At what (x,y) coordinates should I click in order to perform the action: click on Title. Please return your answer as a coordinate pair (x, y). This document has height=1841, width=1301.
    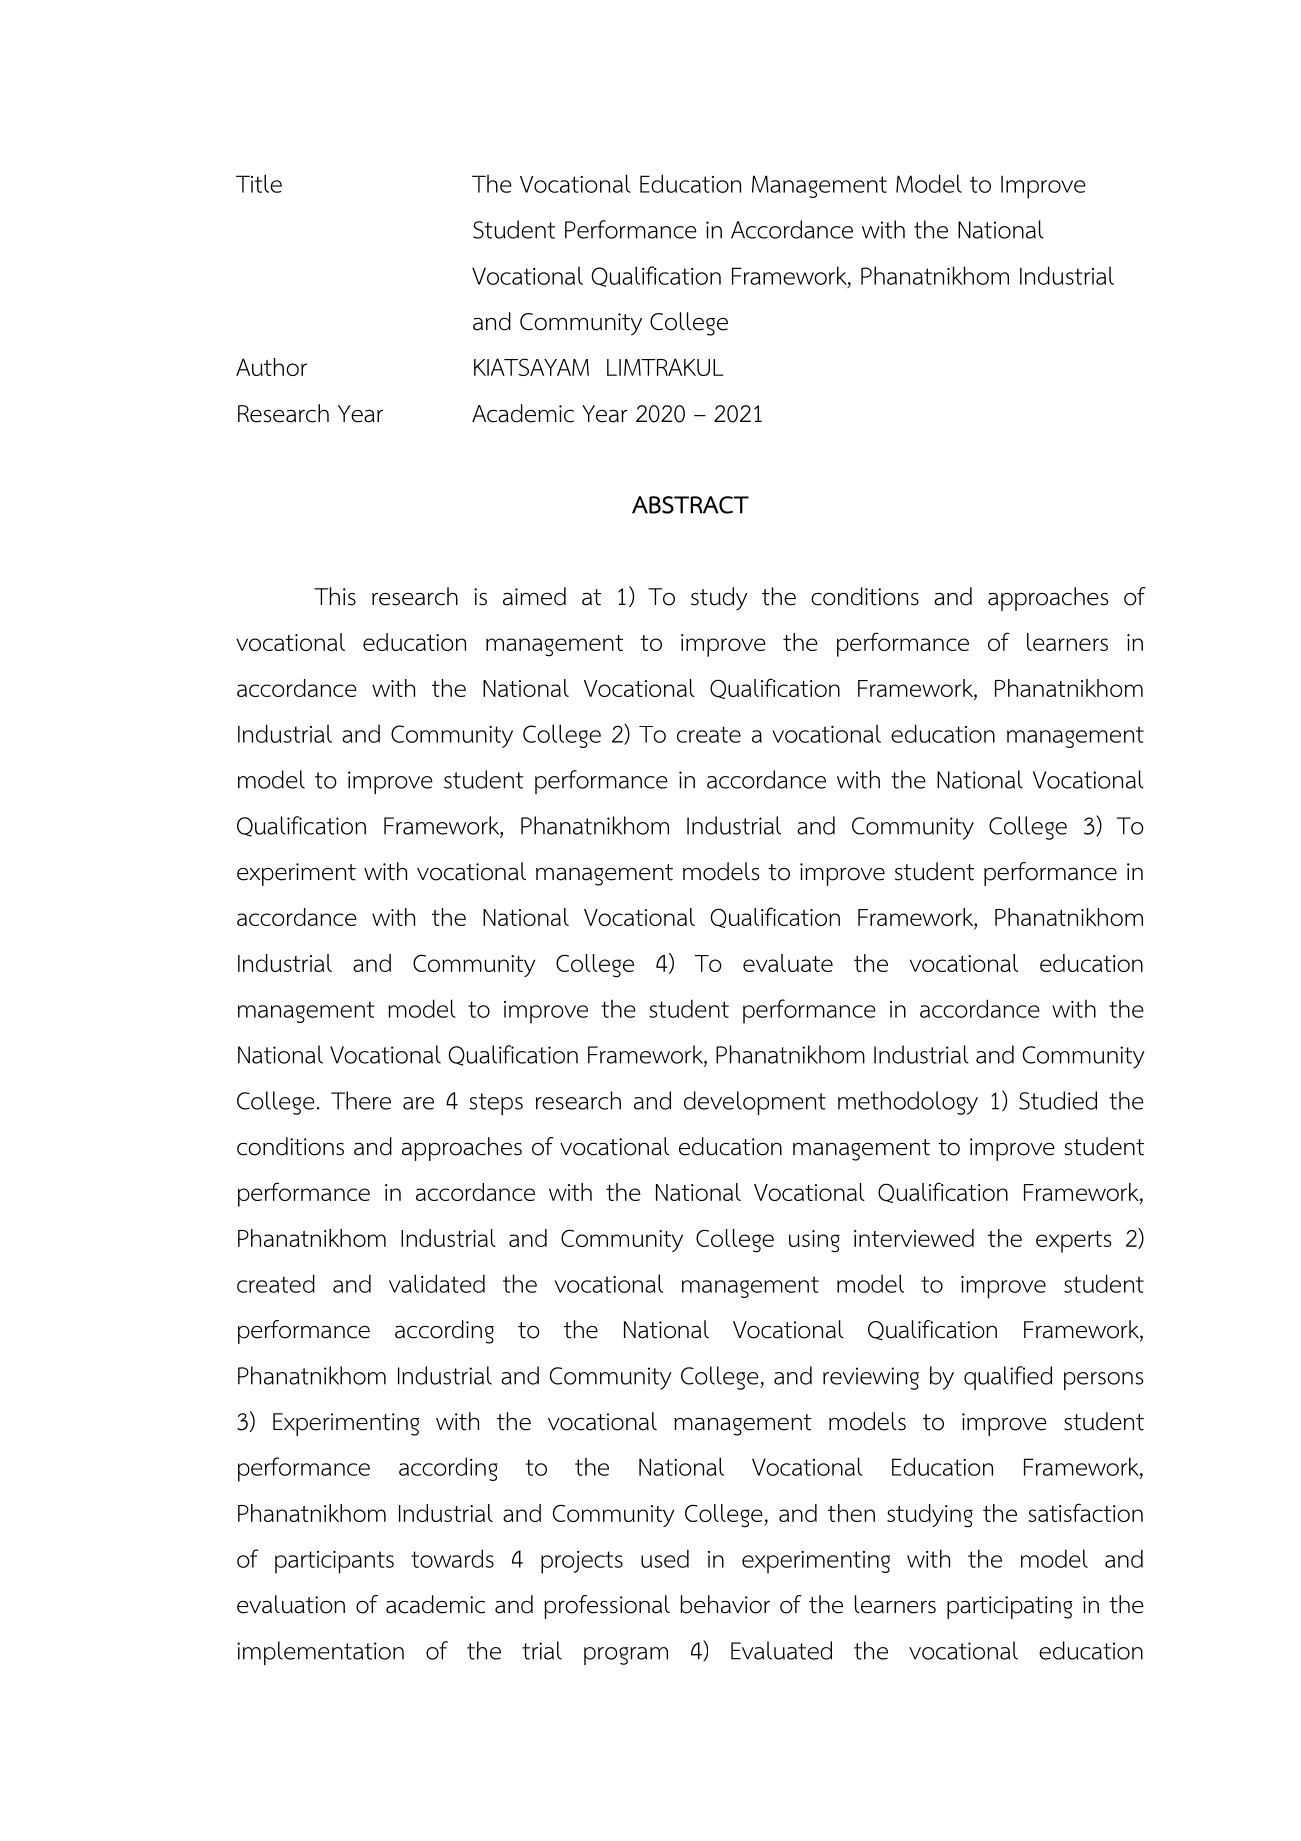
    Looking at the image, I should click on (259, 183).
